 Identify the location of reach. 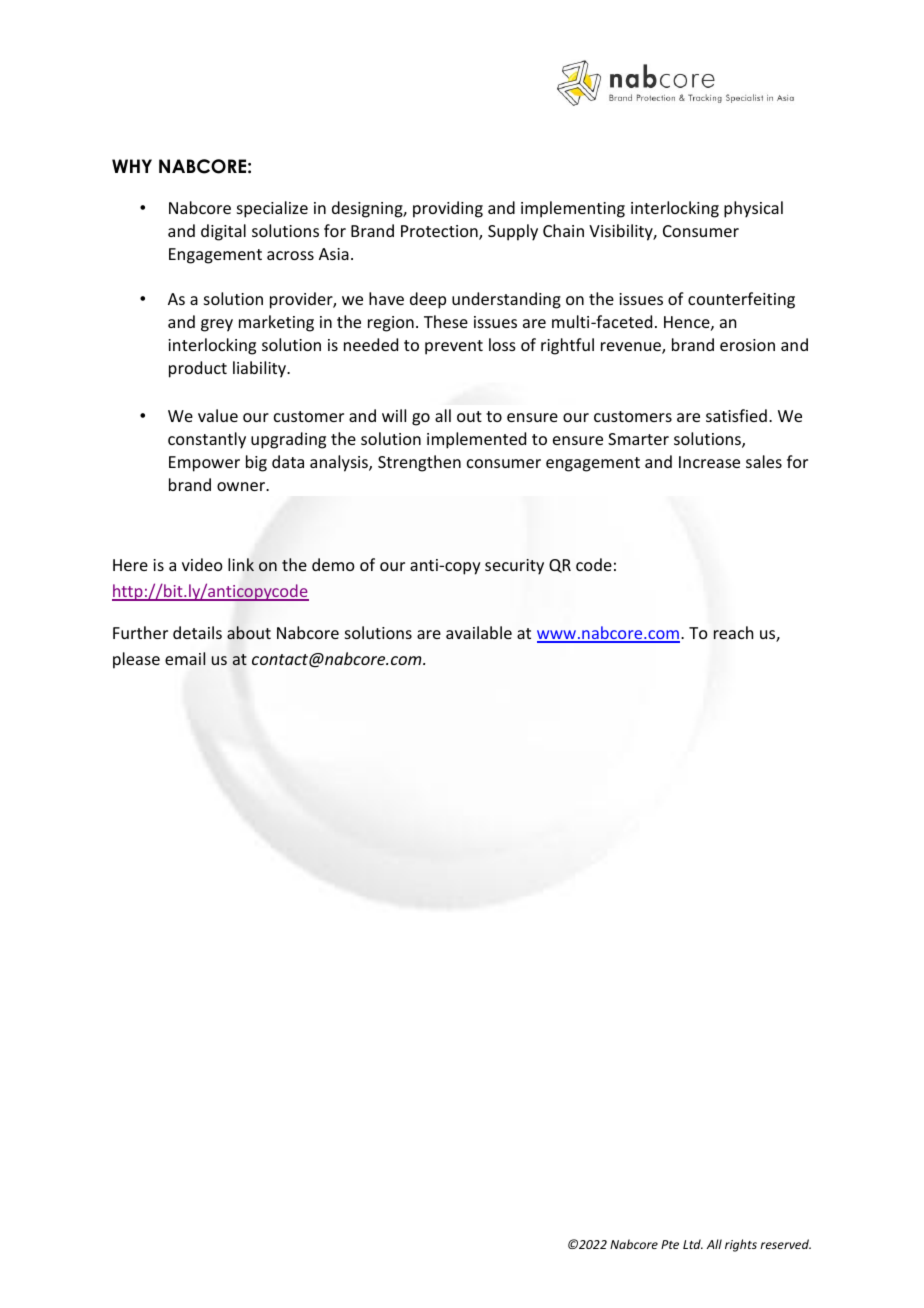
(733, 632).
